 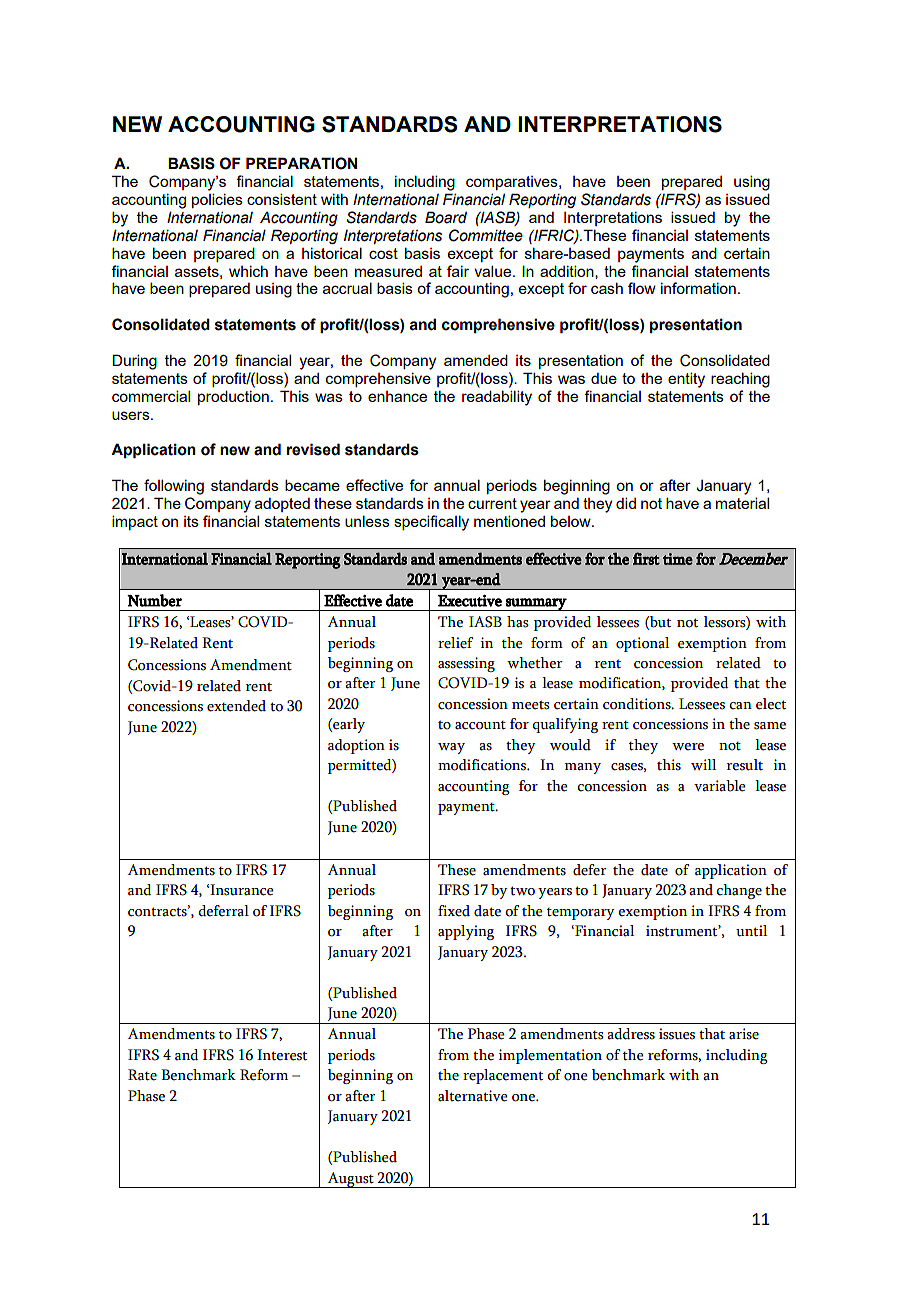 What do you see at coordinates (642, 288) in the screenshot?
I see `flow` at bounding box center [642, 288].
